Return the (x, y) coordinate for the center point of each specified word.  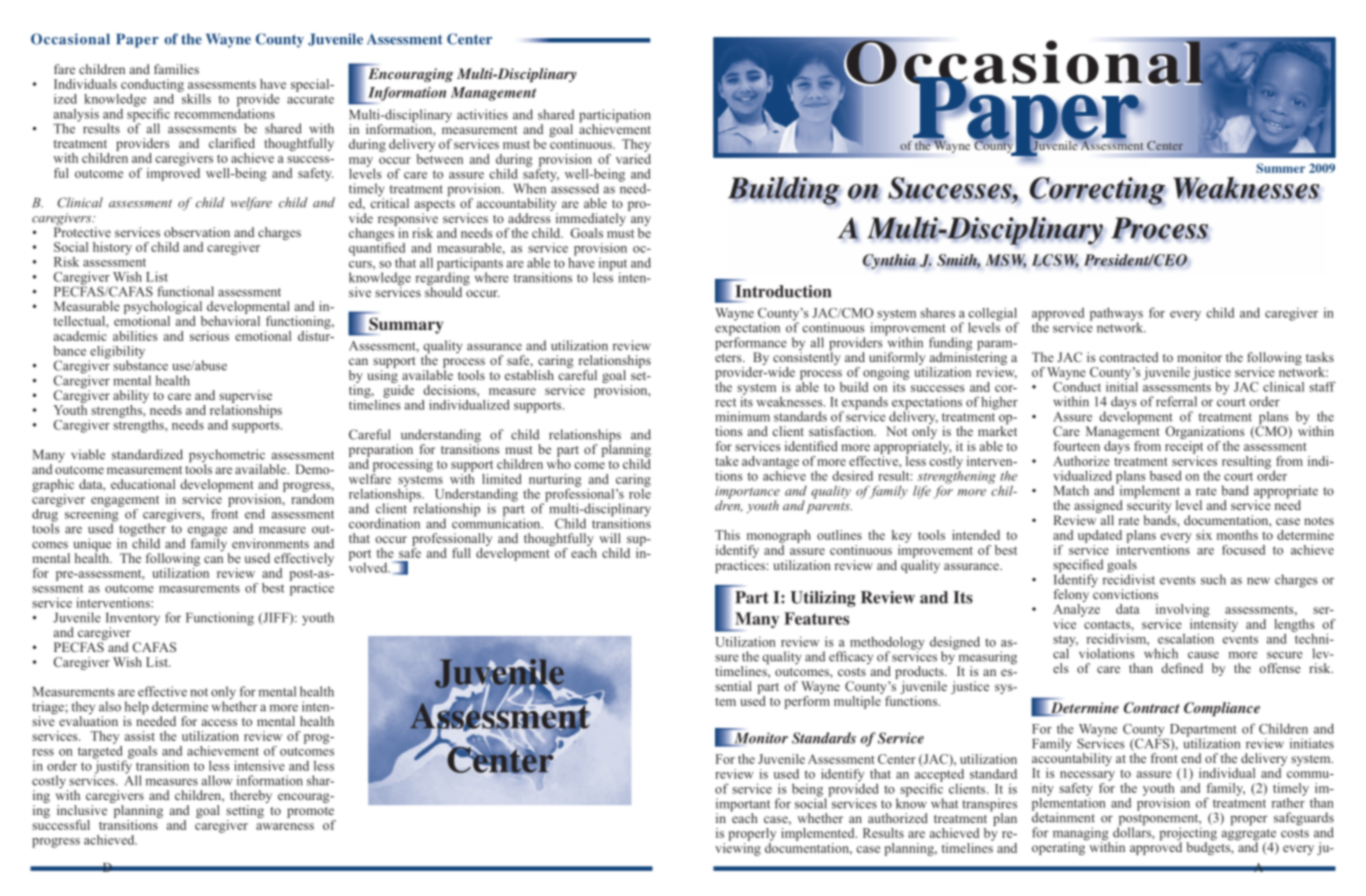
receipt (1184, 446)
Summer (1280, 168)
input (613, 265)
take (727, 461)
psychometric (227, 457)
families (176, 69)
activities (482, 114)
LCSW (1055, 261)
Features (816, 618)
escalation (1186, 638)
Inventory (133, 620)
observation (197, 232)
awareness (285, 826)
